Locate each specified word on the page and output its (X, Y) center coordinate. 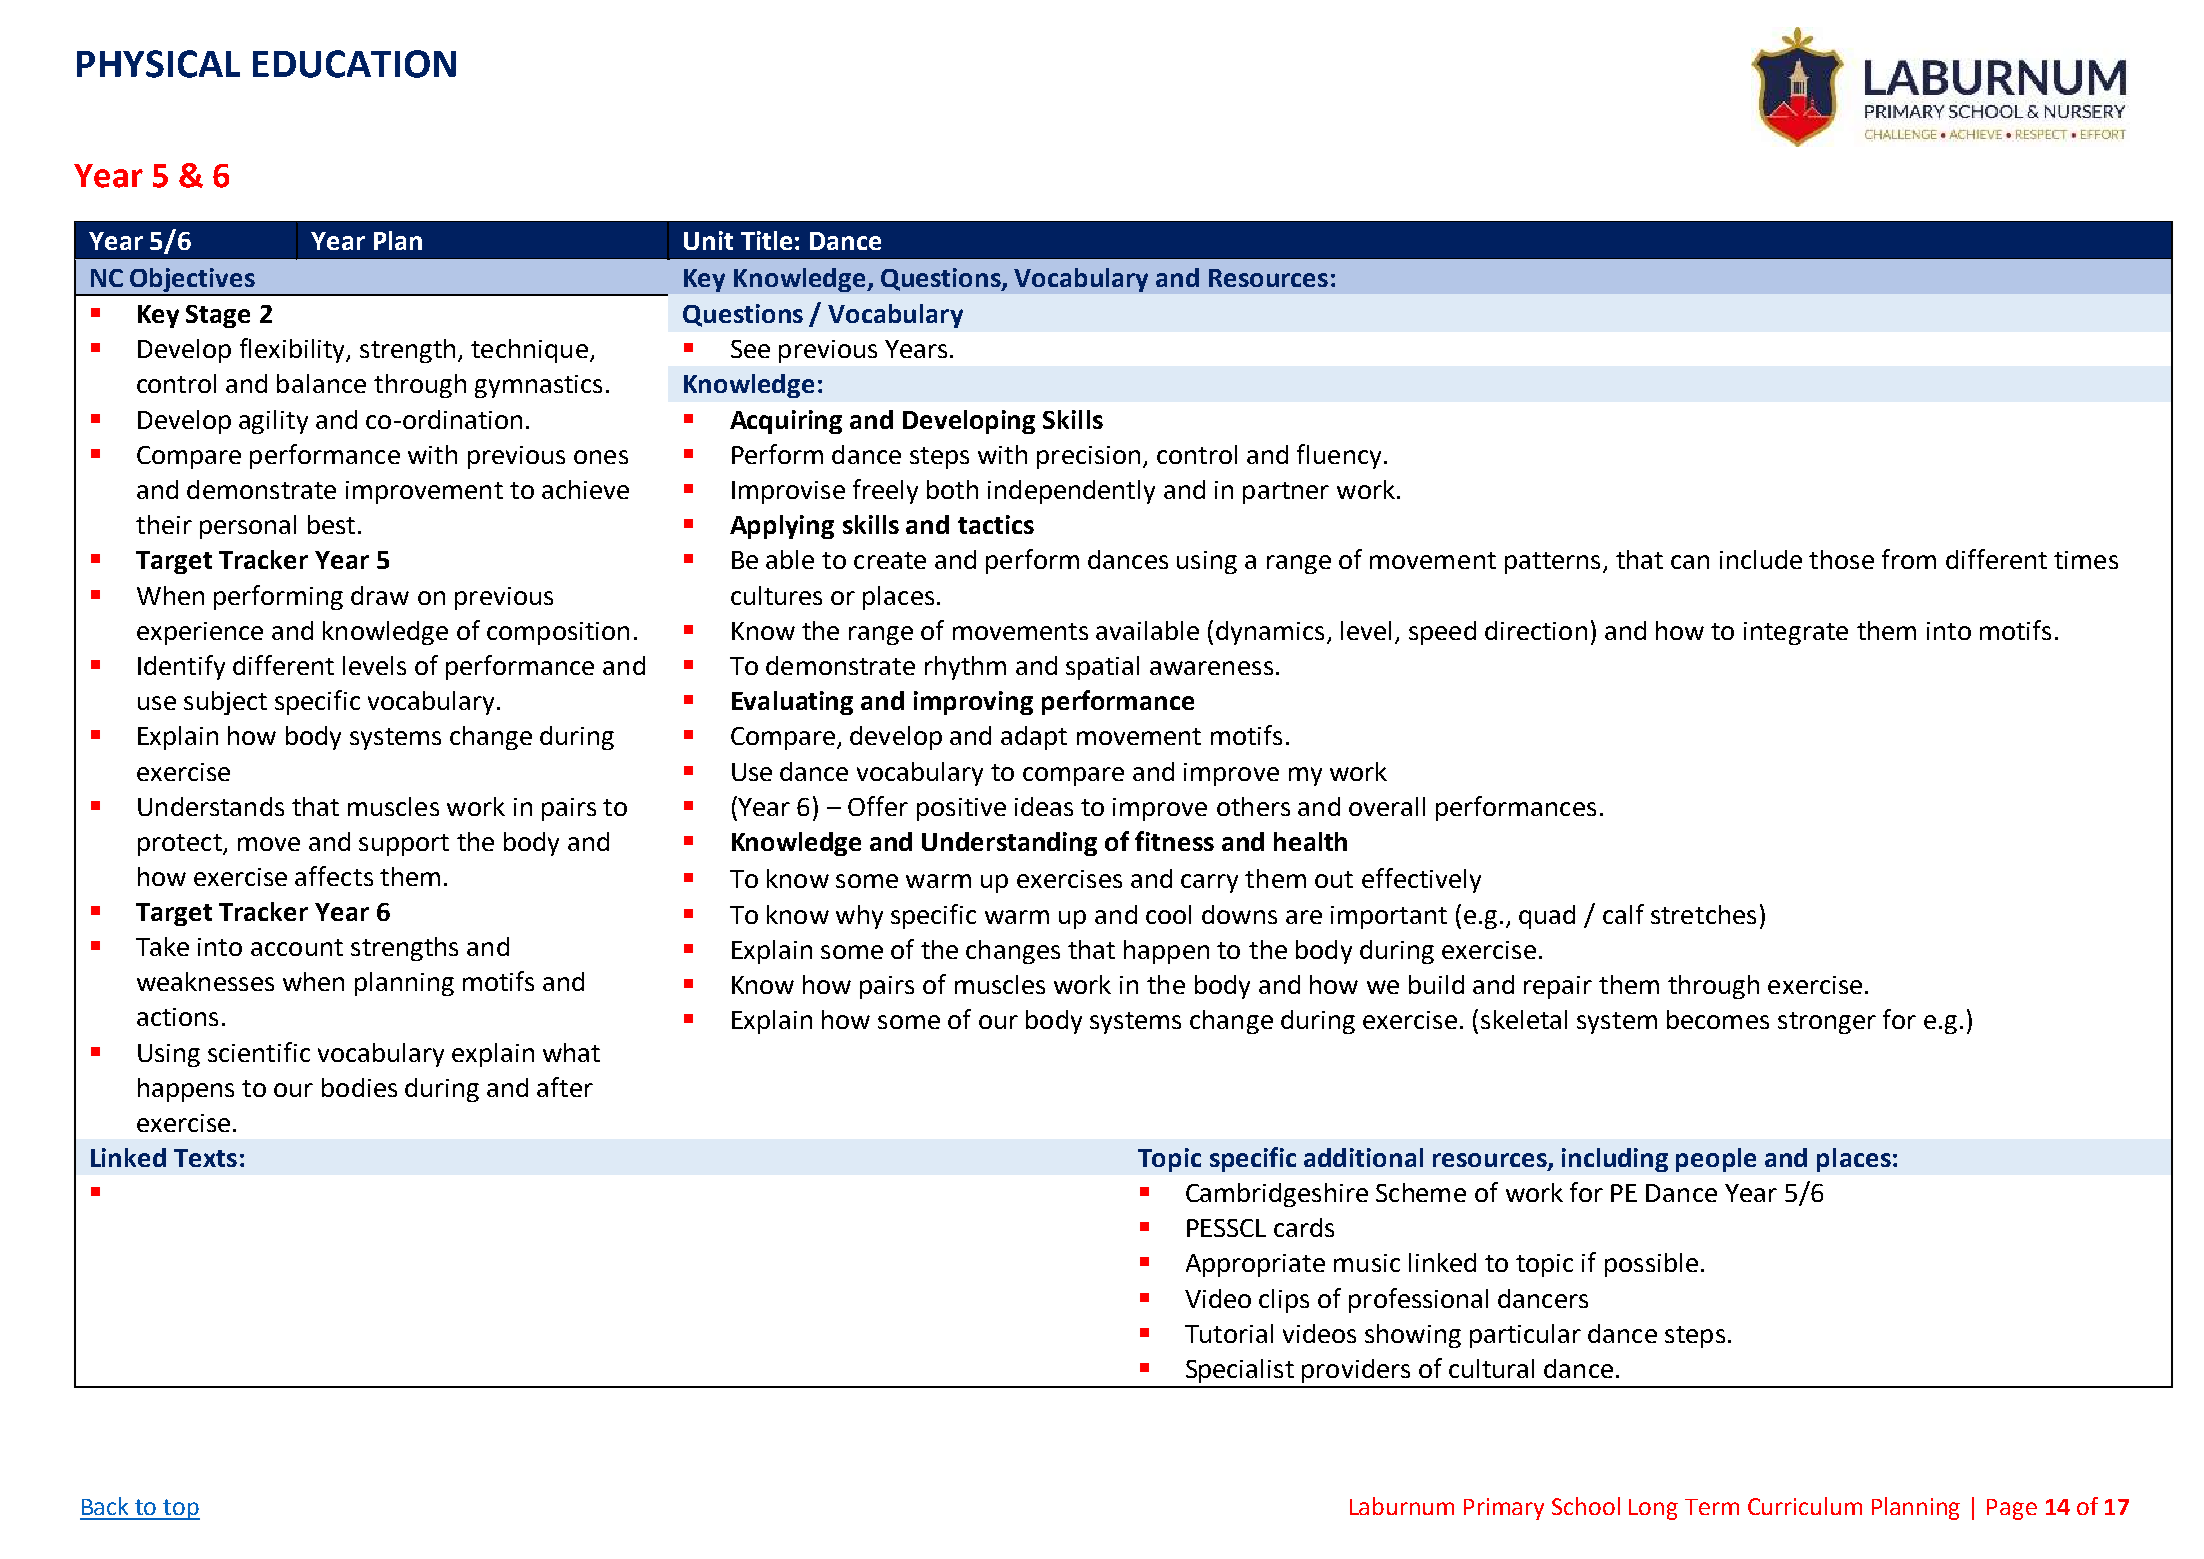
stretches (1703, 914)
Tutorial (1229, 1333)
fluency (1339, 456)
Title (766, 240)
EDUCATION (354, 64)
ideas (1044, 806)
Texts (205, 1158)
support (404, 845)
